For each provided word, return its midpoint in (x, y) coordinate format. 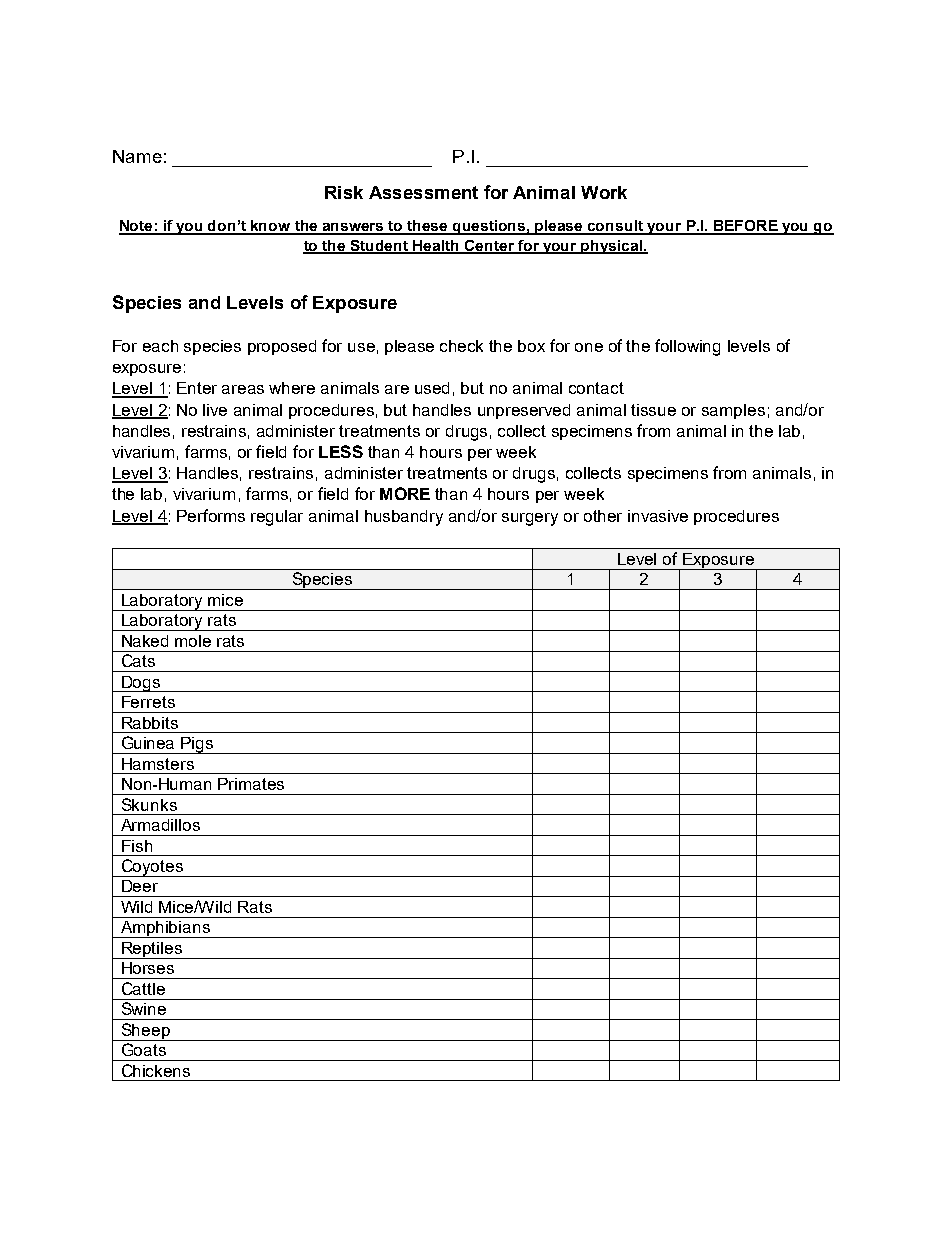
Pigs (198, 745)
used (432, 388)
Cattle (143, 988)
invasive (658, 516)
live (215, 410)
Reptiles (152, 950)
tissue (653, 410)
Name (137, 156)
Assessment (423, 192)
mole (193, 641)
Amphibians (165, 929)
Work (604, 192)
